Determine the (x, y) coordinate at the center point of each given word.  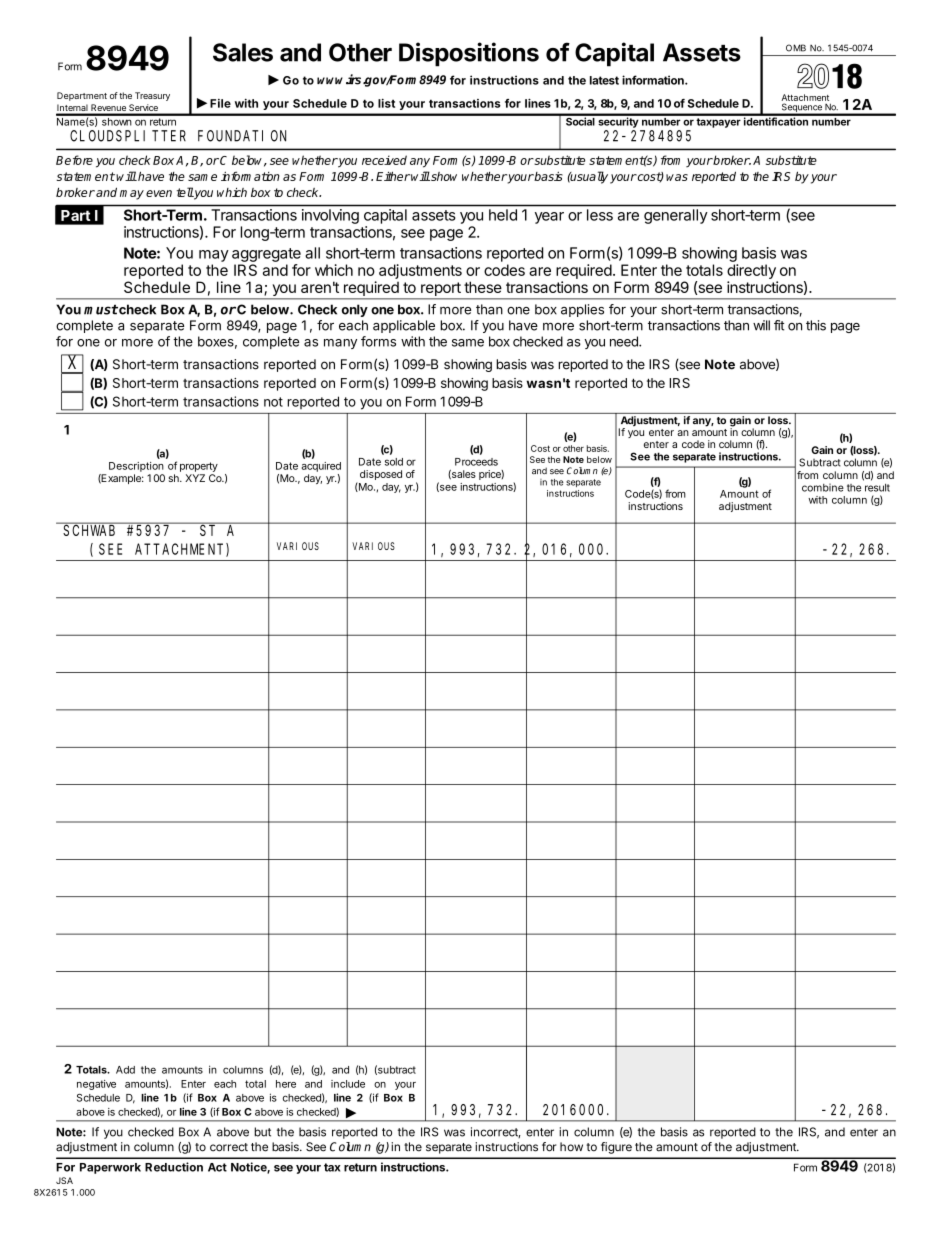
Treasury (152, 96)
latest (604, 80)
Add (125, 1070)
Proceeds (476, 462)
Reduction (174, 1167)
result (877, 487)
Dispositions (469, 54)
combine (823, 487)
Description (136, 467)
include (348, 1084)
